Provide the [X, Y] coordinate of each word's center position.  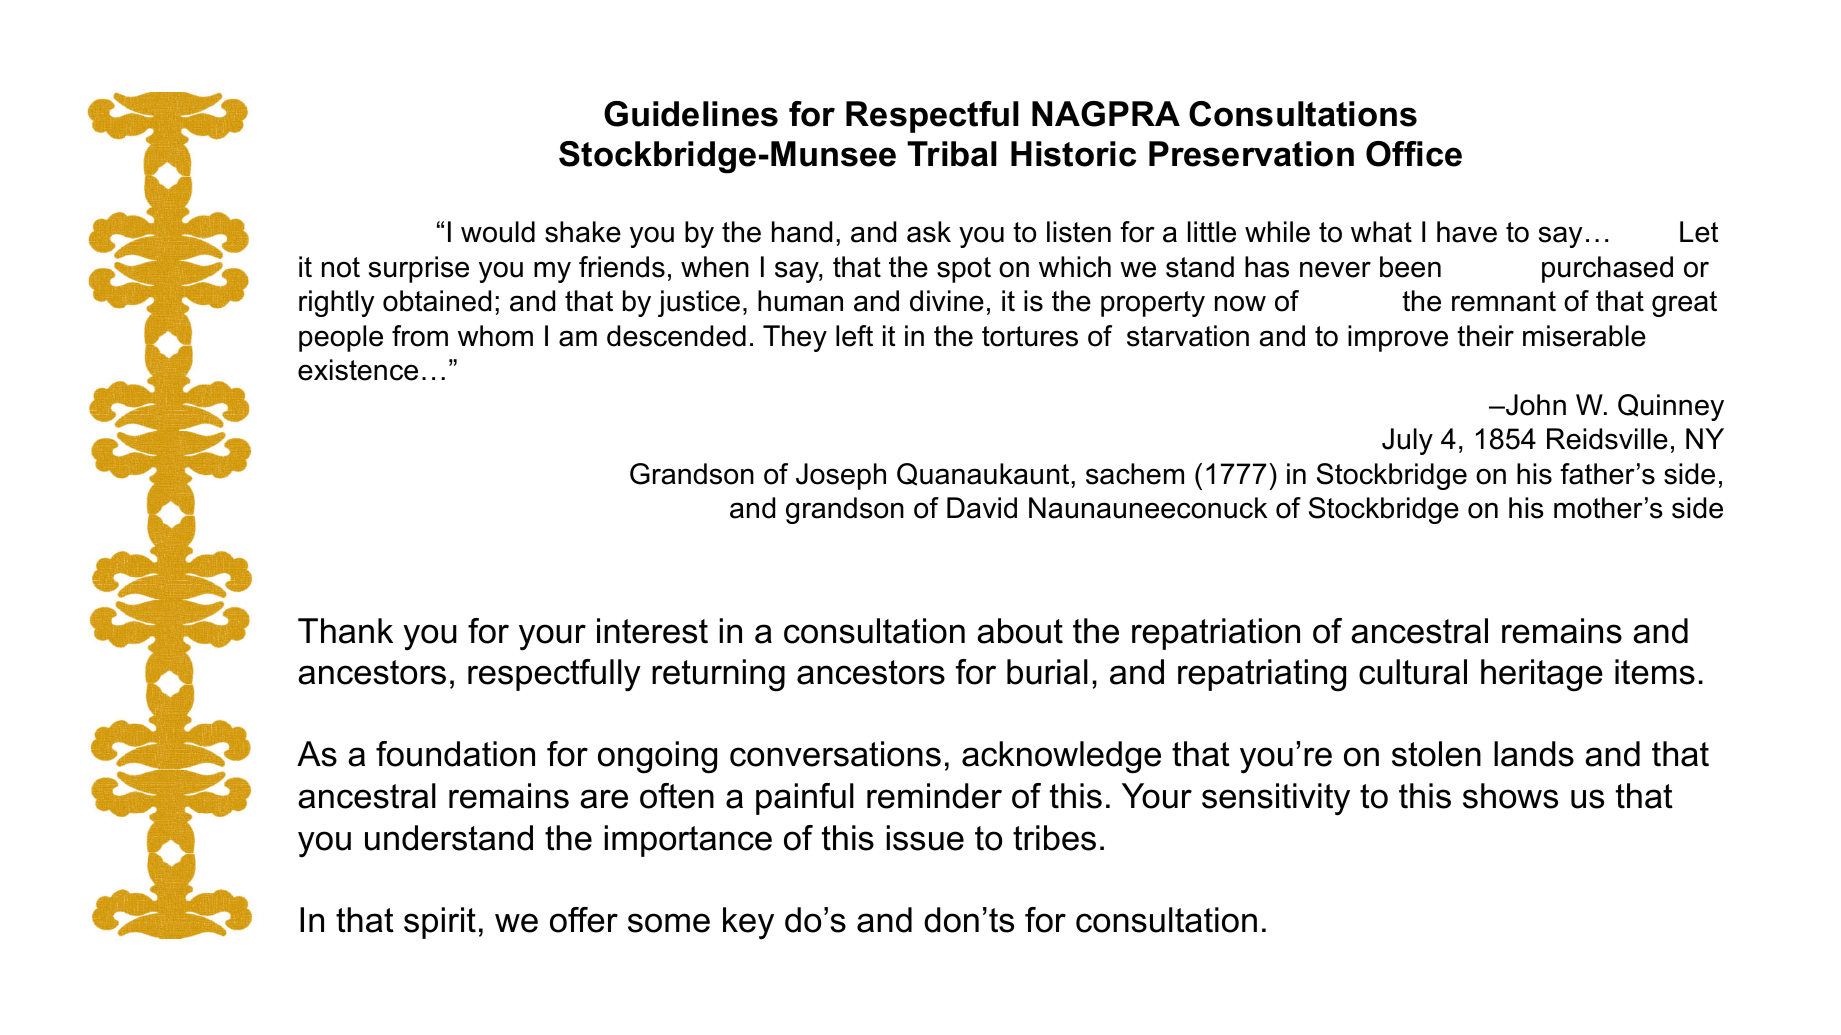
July [1407, 441]
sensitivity [1276, 799]
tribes [1054, 838]
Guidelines [691, 114]
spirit [440, 923]
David [982, 508]
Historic [1073, 154]
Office [1414, 154]
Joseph [841, 476]
